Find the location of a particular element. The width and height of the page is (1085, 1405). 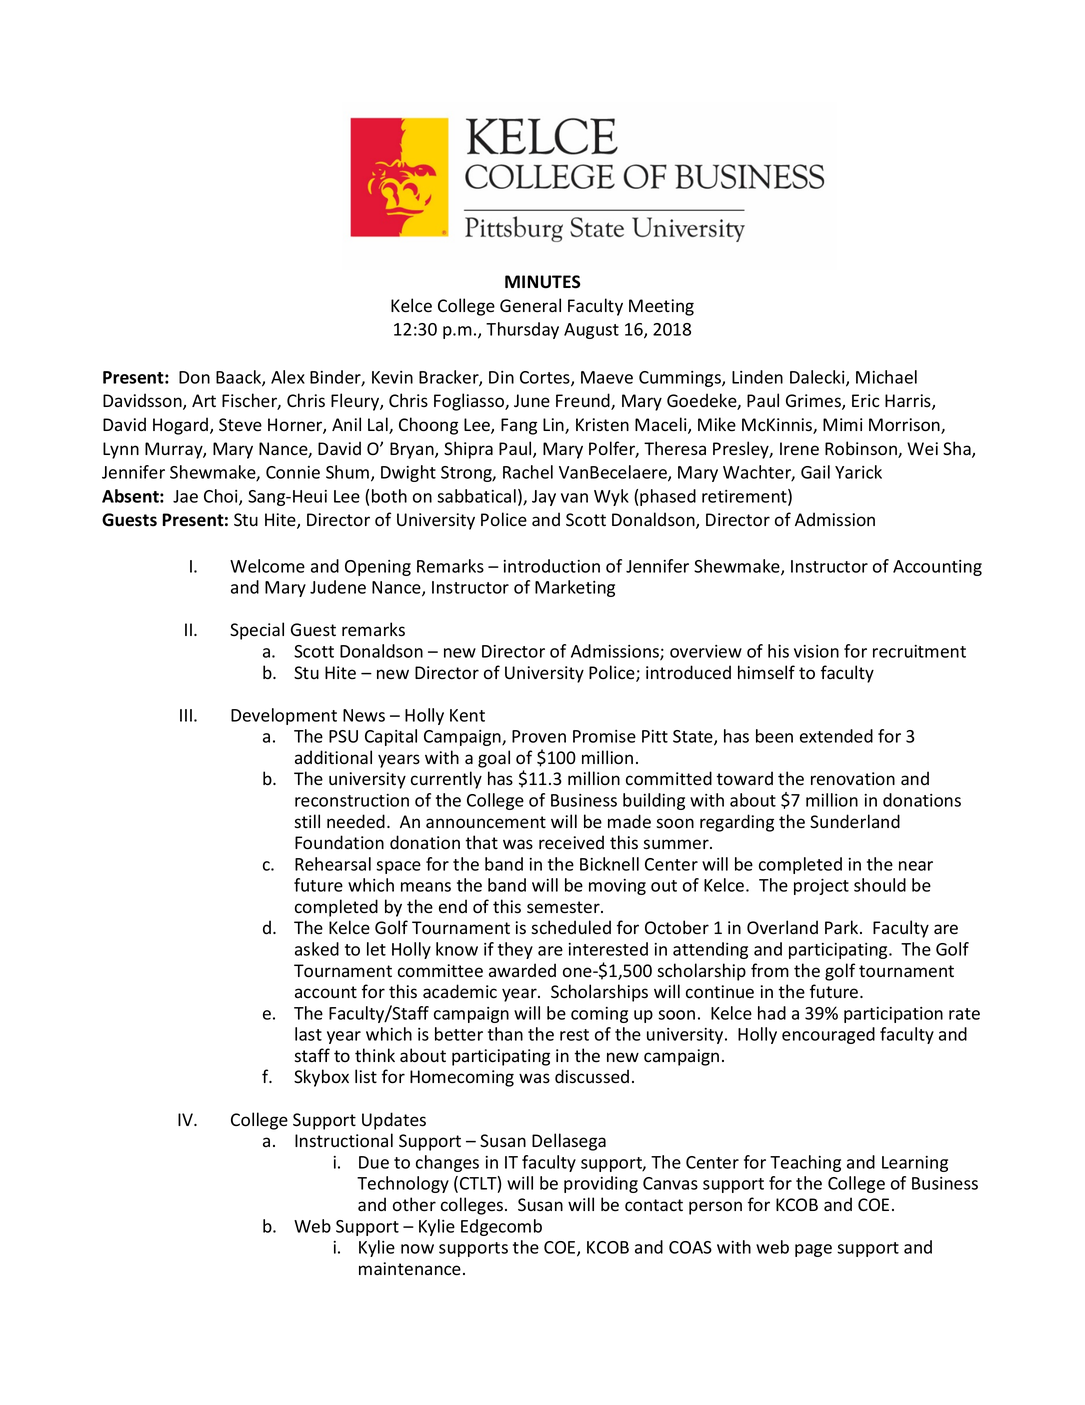

Michael is located at coordinates (886, 377).
